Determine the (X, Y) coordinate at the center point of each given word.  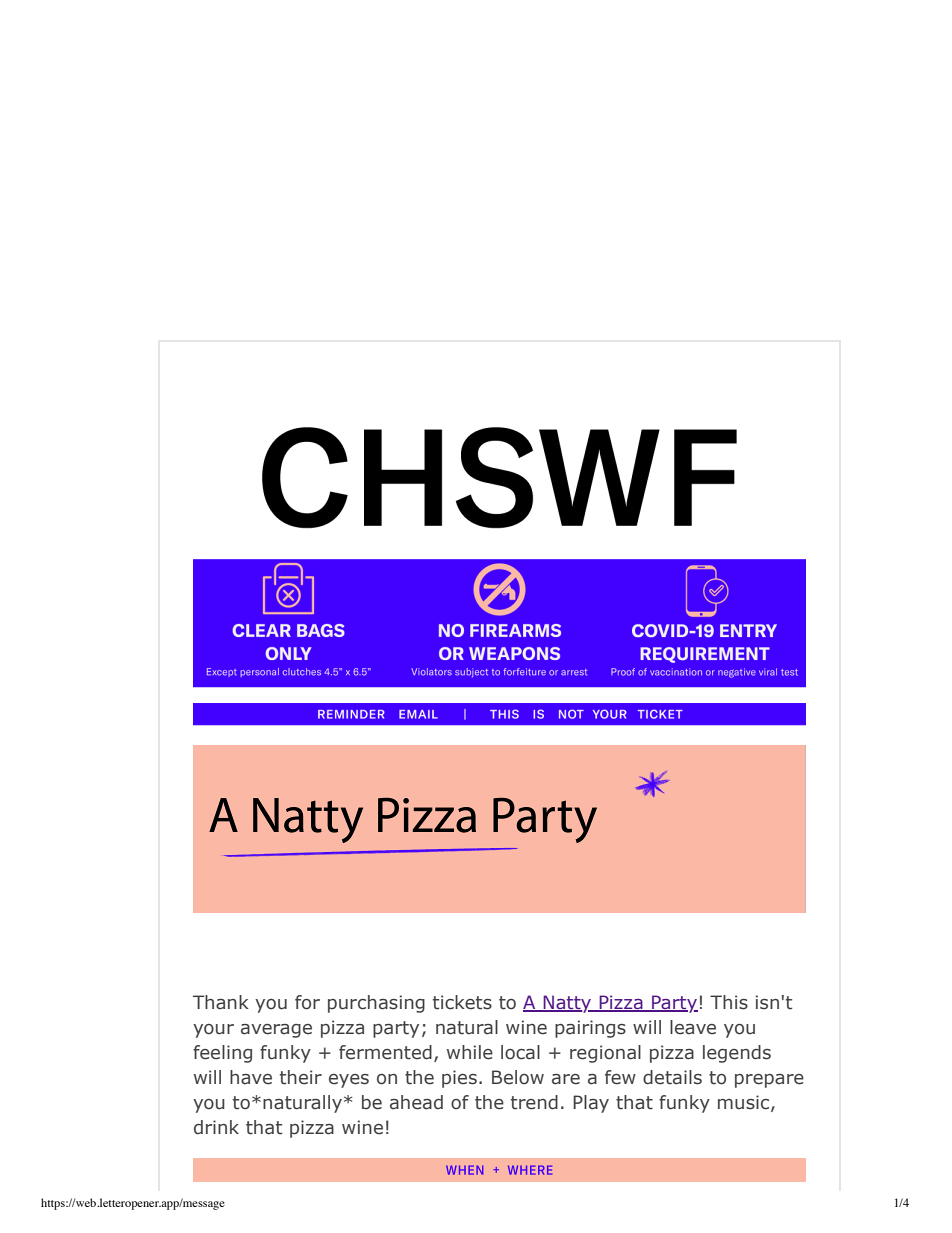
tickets (462, 1002)
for (307, 1002)
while (470, 1052)
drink (216, 1127)
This (729, 1002)
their (301, 1077)
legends (737, 1054)
